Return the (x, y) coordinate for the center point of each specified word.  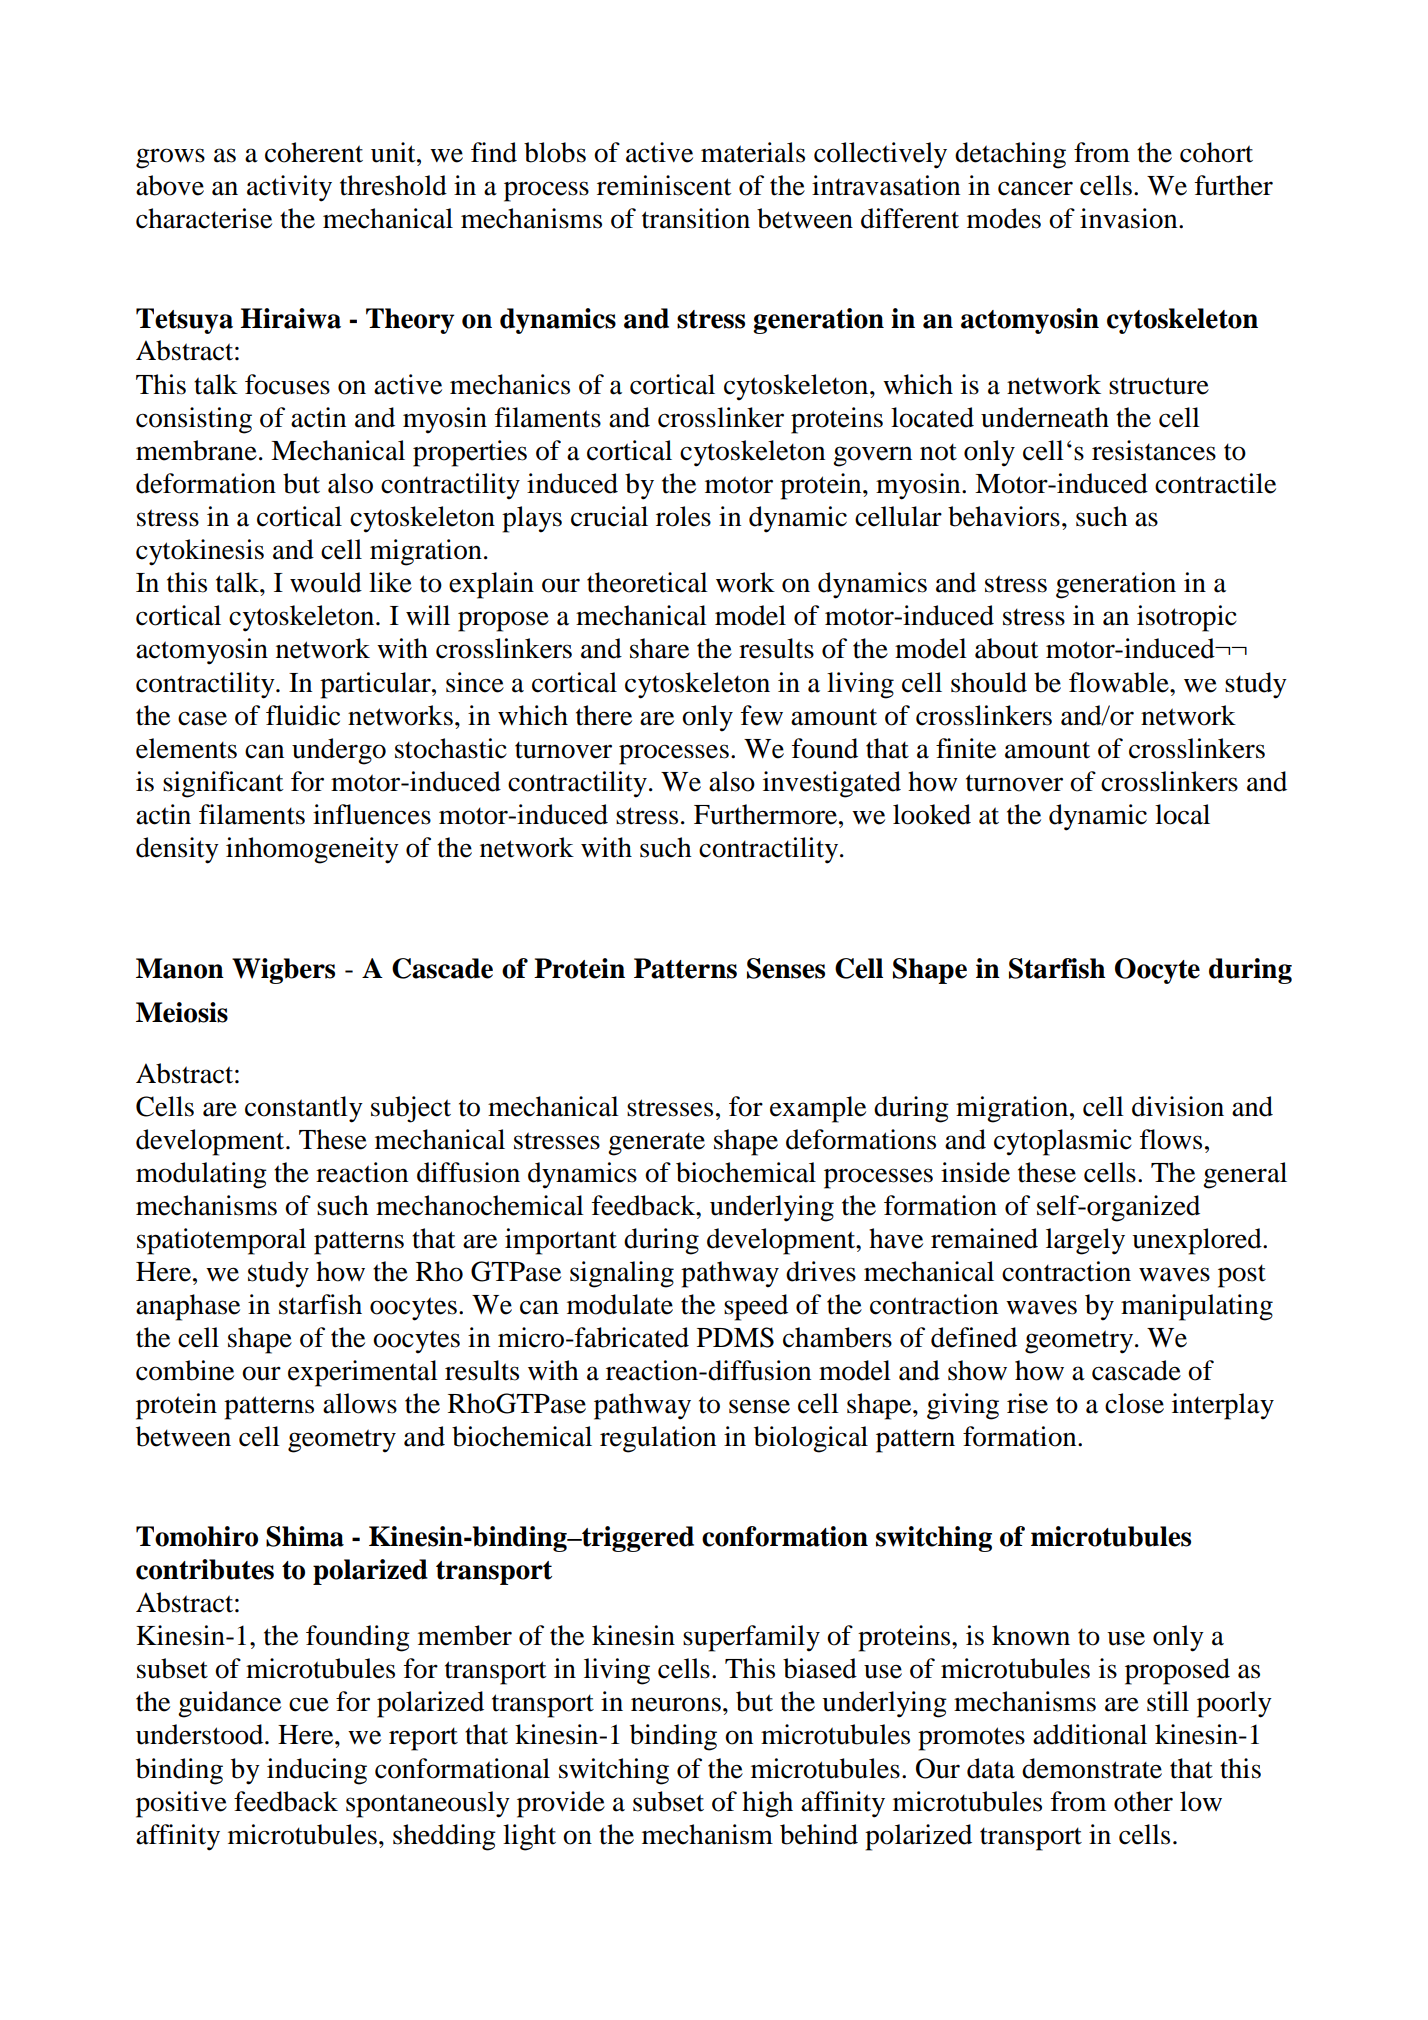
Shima (305, 1536)
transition (696, 218)
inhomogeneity (312, 850)
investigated (832, 784)
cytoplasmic (1063, 1142)
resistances (1154, 450)
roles (683, 516)
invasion (1130, 218)
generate (656, 1144)
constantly (304, 1109)
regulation (658, 1439)
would (326, 582)
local (1182, 814)
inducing (317, 1771)
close (1134, 1403)
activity (289, 188)
